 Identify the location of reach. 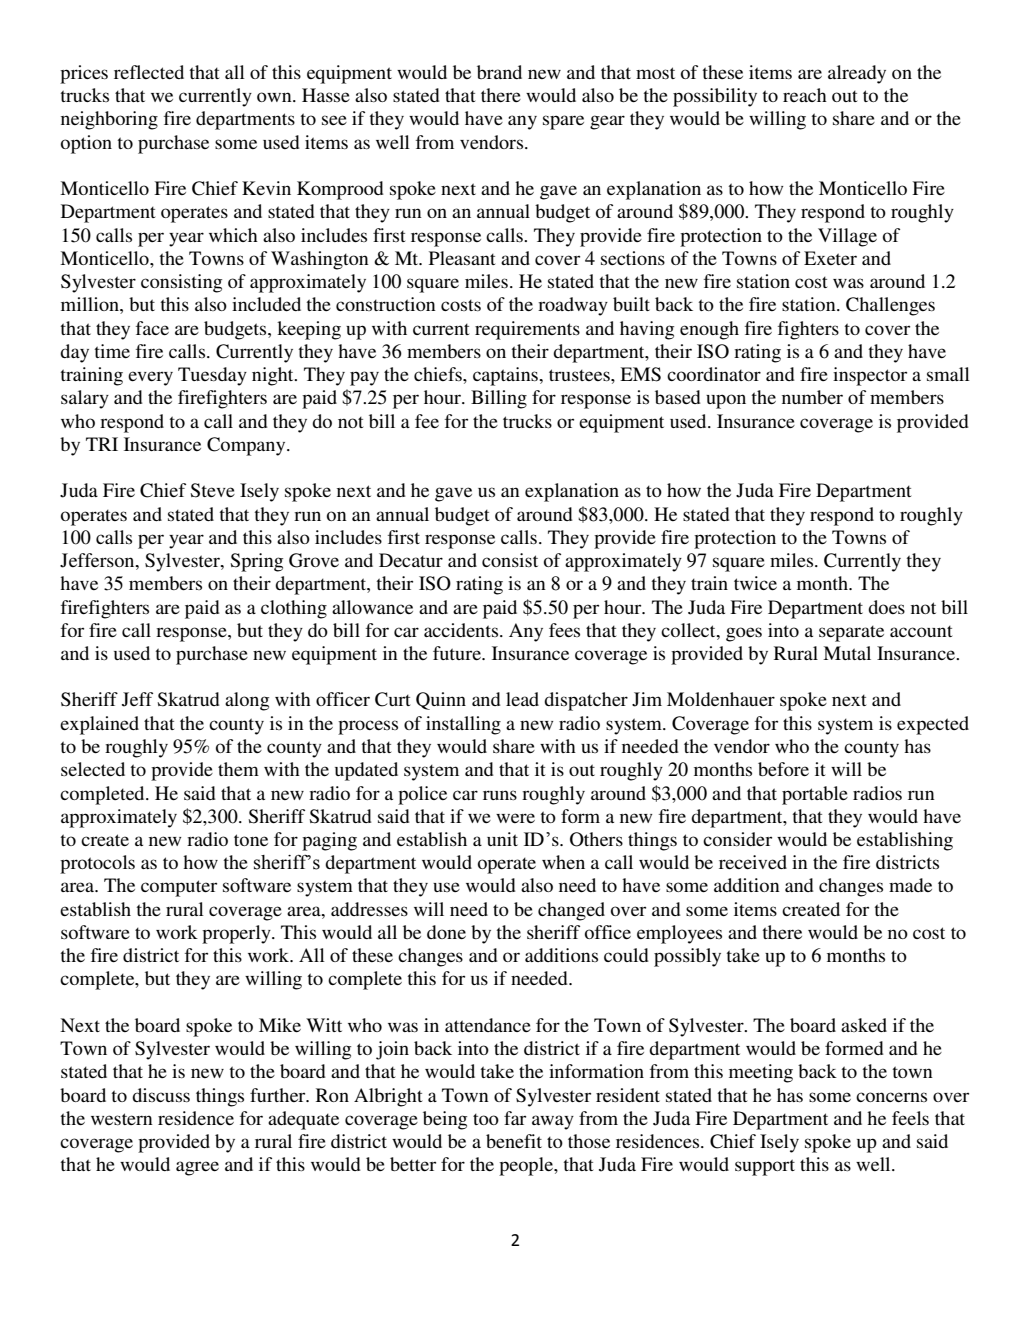
(805, 95).
